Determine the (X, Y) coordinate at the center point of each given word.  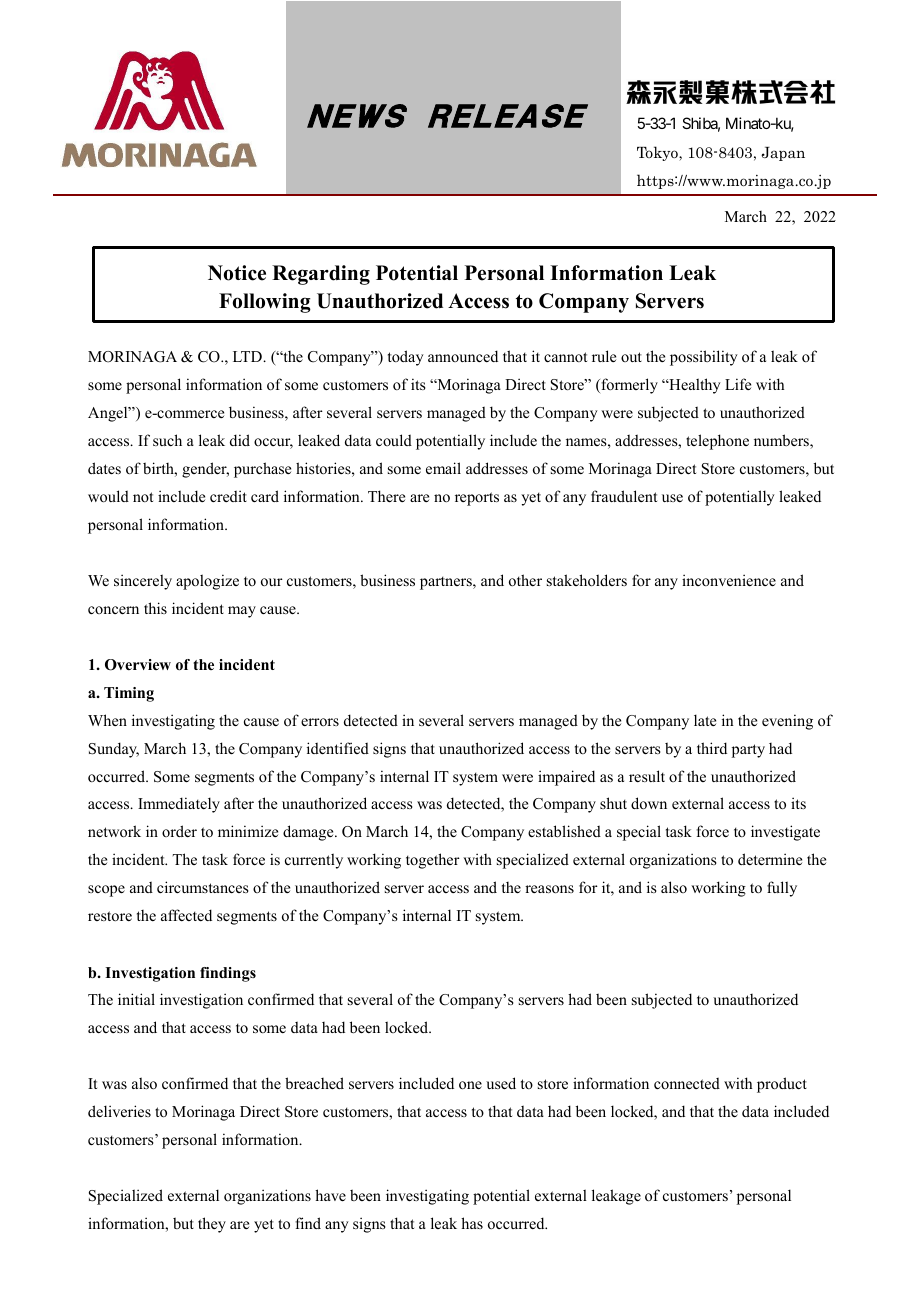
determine (770, 859)
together (433, 861)
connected (687, 1083)
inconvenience (729, 580)
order (179, 831)
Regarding (321, 275)
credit (228, 496)
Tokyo (658, 153)
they (212, 1225)
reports (477, 499)
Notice (237, 273)
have (330, 1195)
